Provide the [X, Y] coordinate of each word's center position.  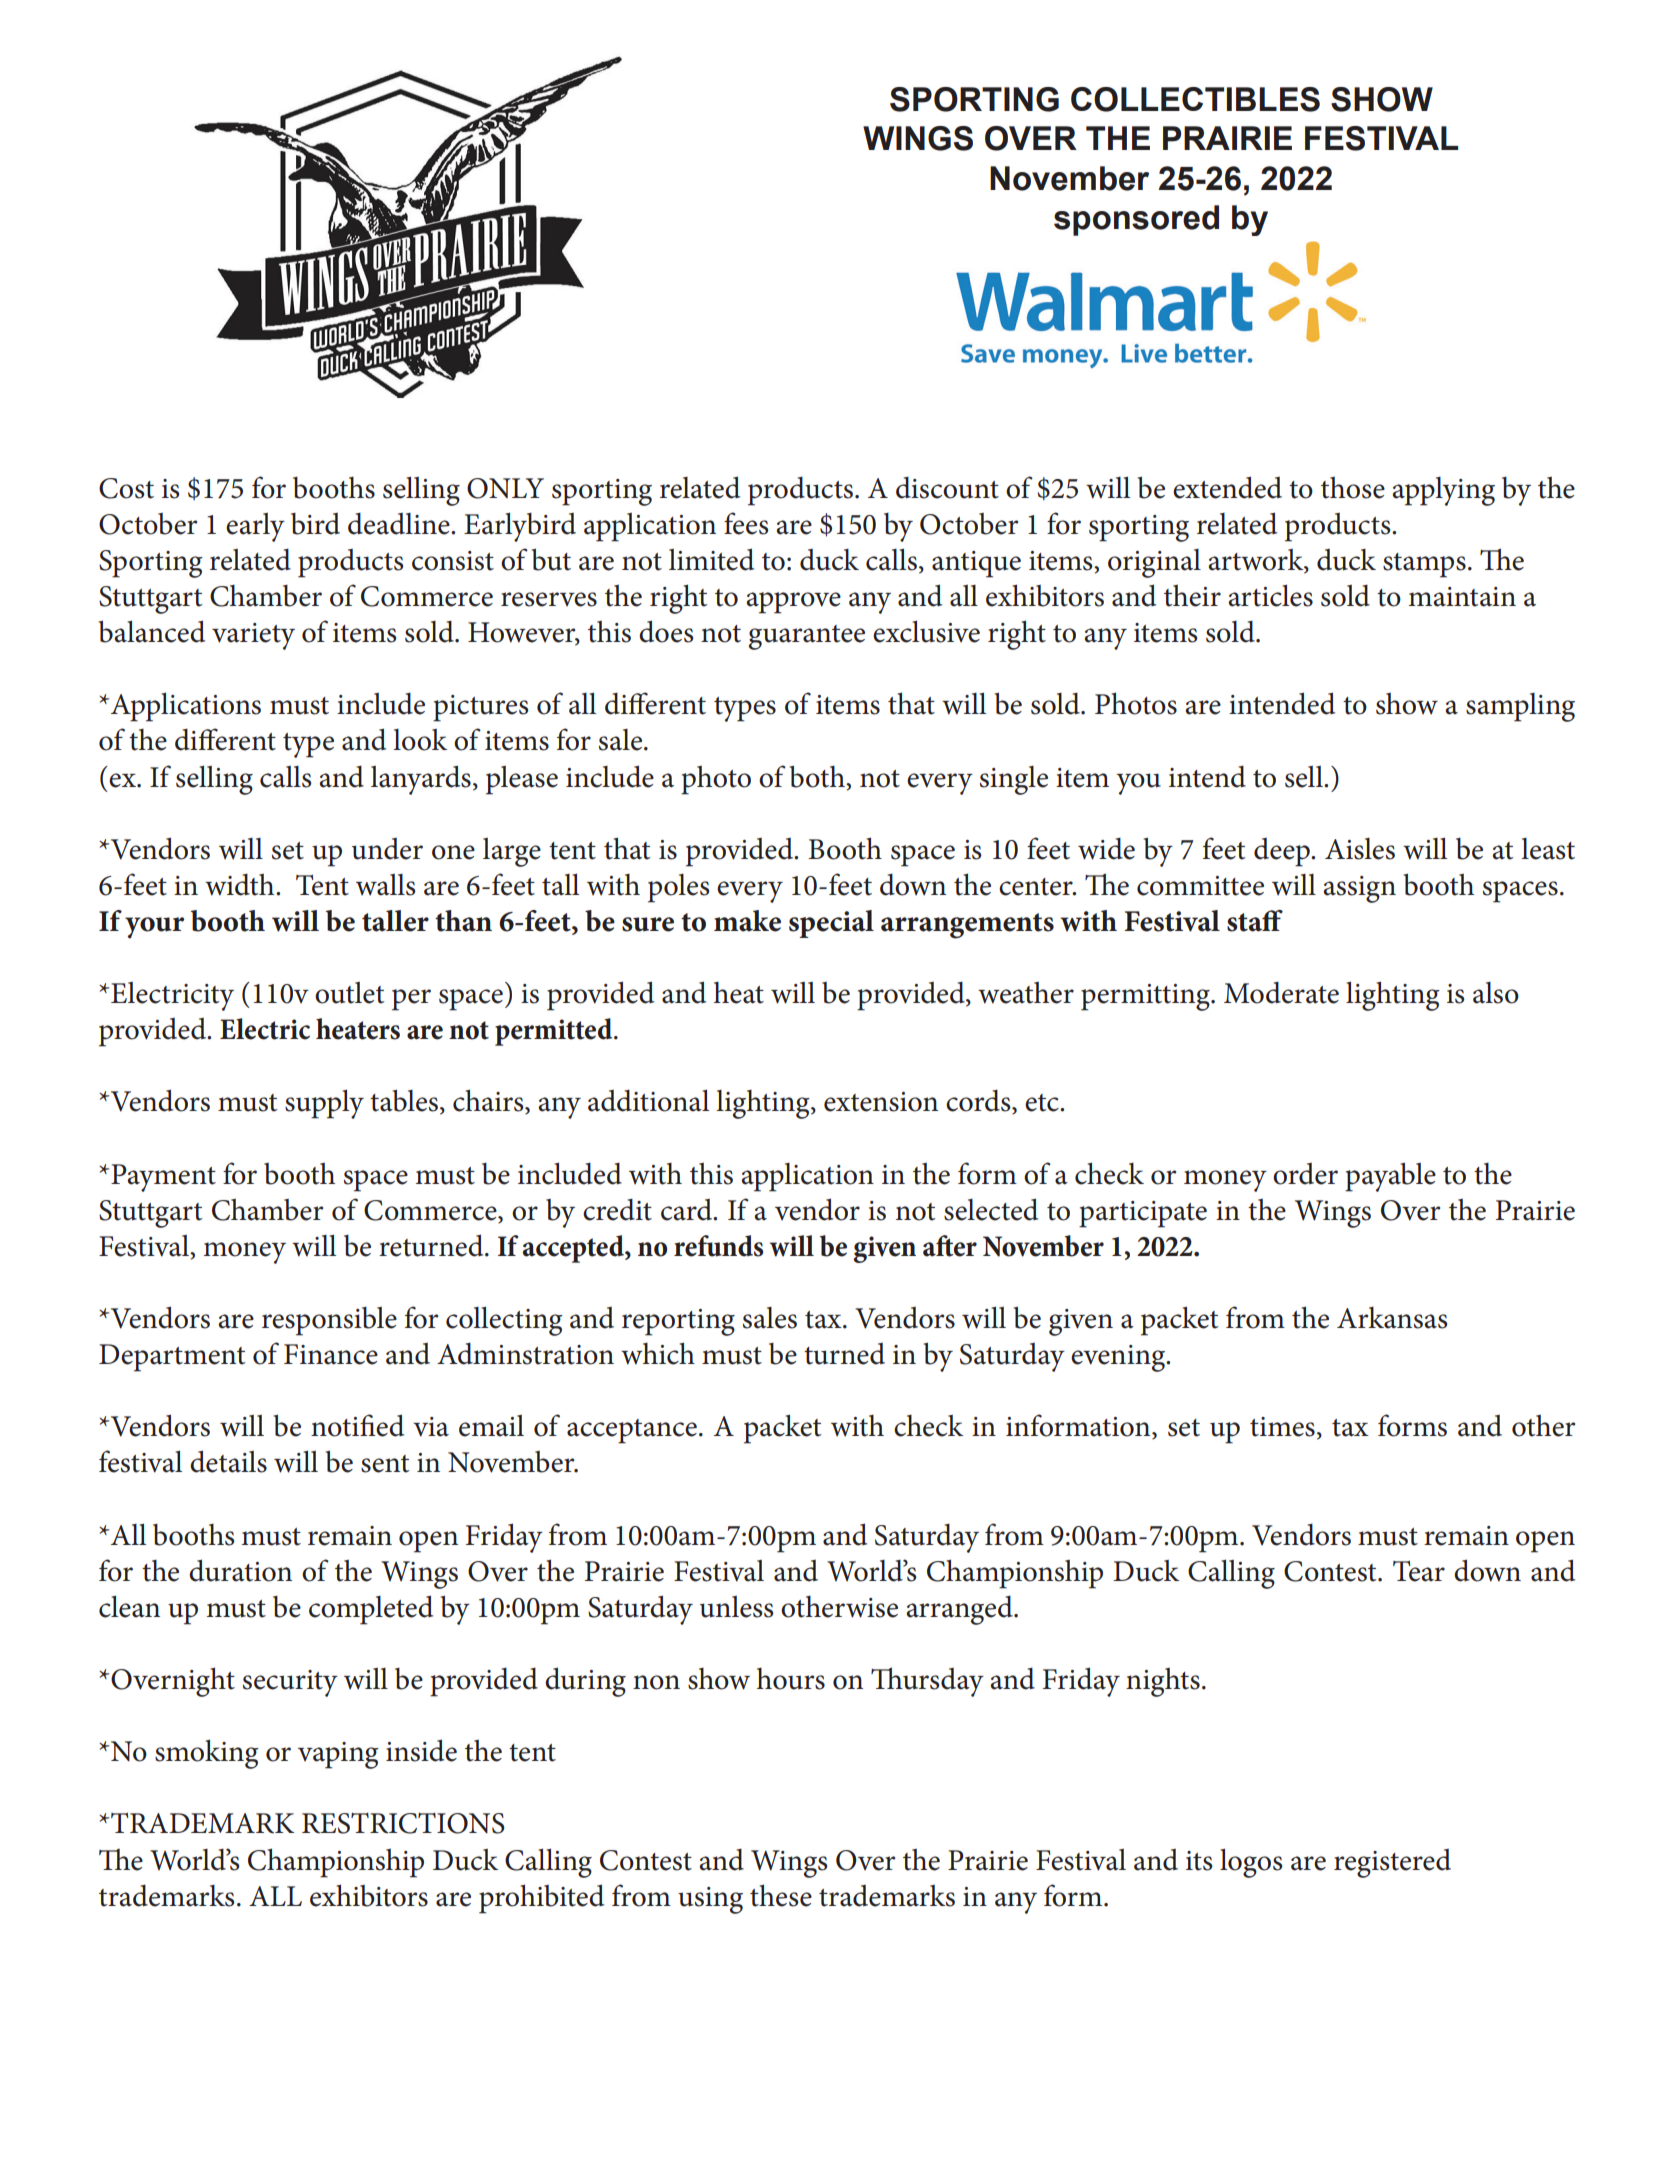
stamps [1424, 565]
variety [253, 636]
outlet [349, 992]
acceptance [632, 1431]
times [1282, 1427]
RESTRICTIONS [403, 1823]
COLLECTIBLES [1195, 99]
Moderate [1281, 993]
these [781, 1895]
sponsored [1136, 220]
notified [357, 1425]
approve [793, 603]
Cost [126, 488]
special [831, 924]
